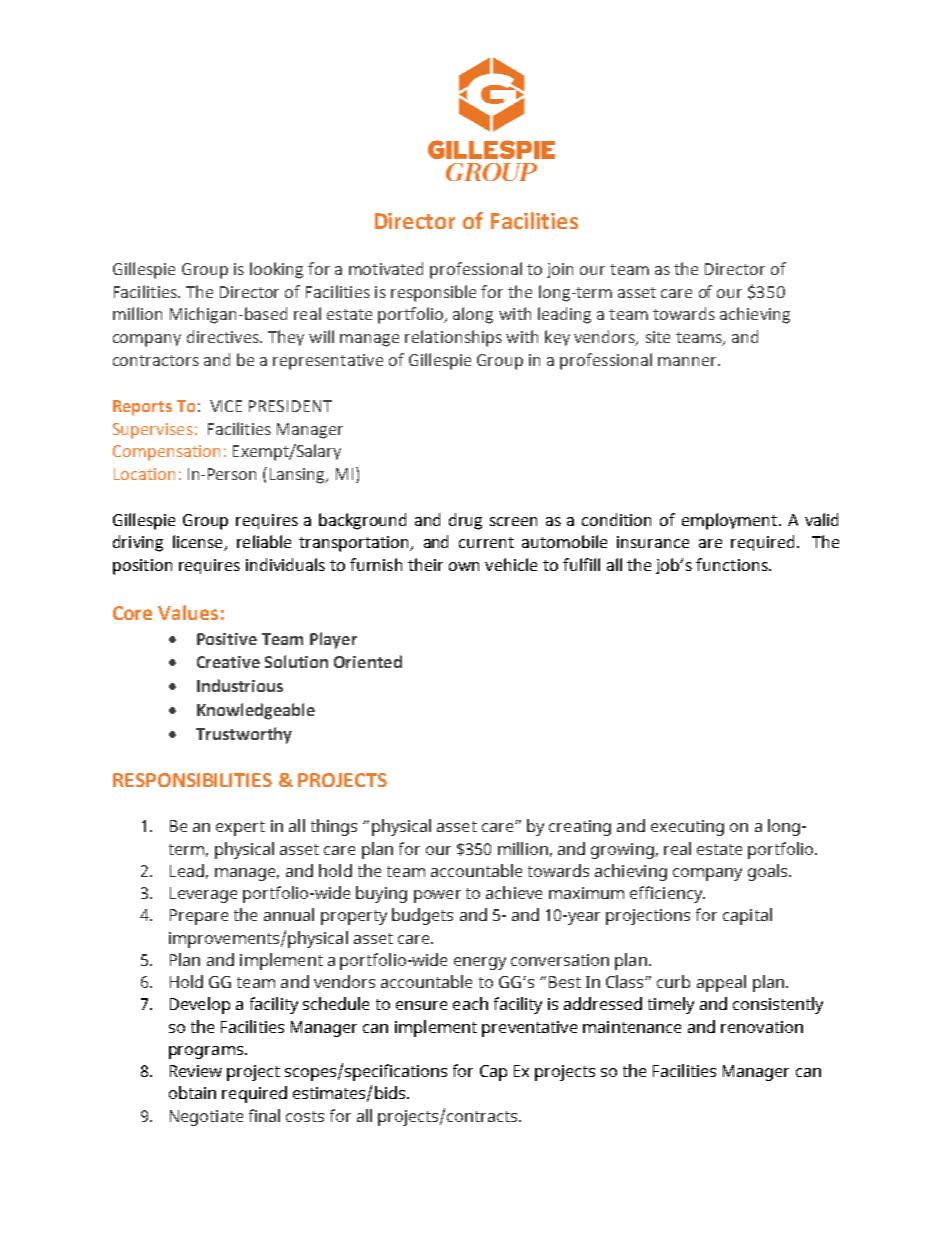 The height and width of the screenshot is (1233, 952). Describe the element at coordinates (368, 661) in the screenshot. I see `Oriented` at that location.
